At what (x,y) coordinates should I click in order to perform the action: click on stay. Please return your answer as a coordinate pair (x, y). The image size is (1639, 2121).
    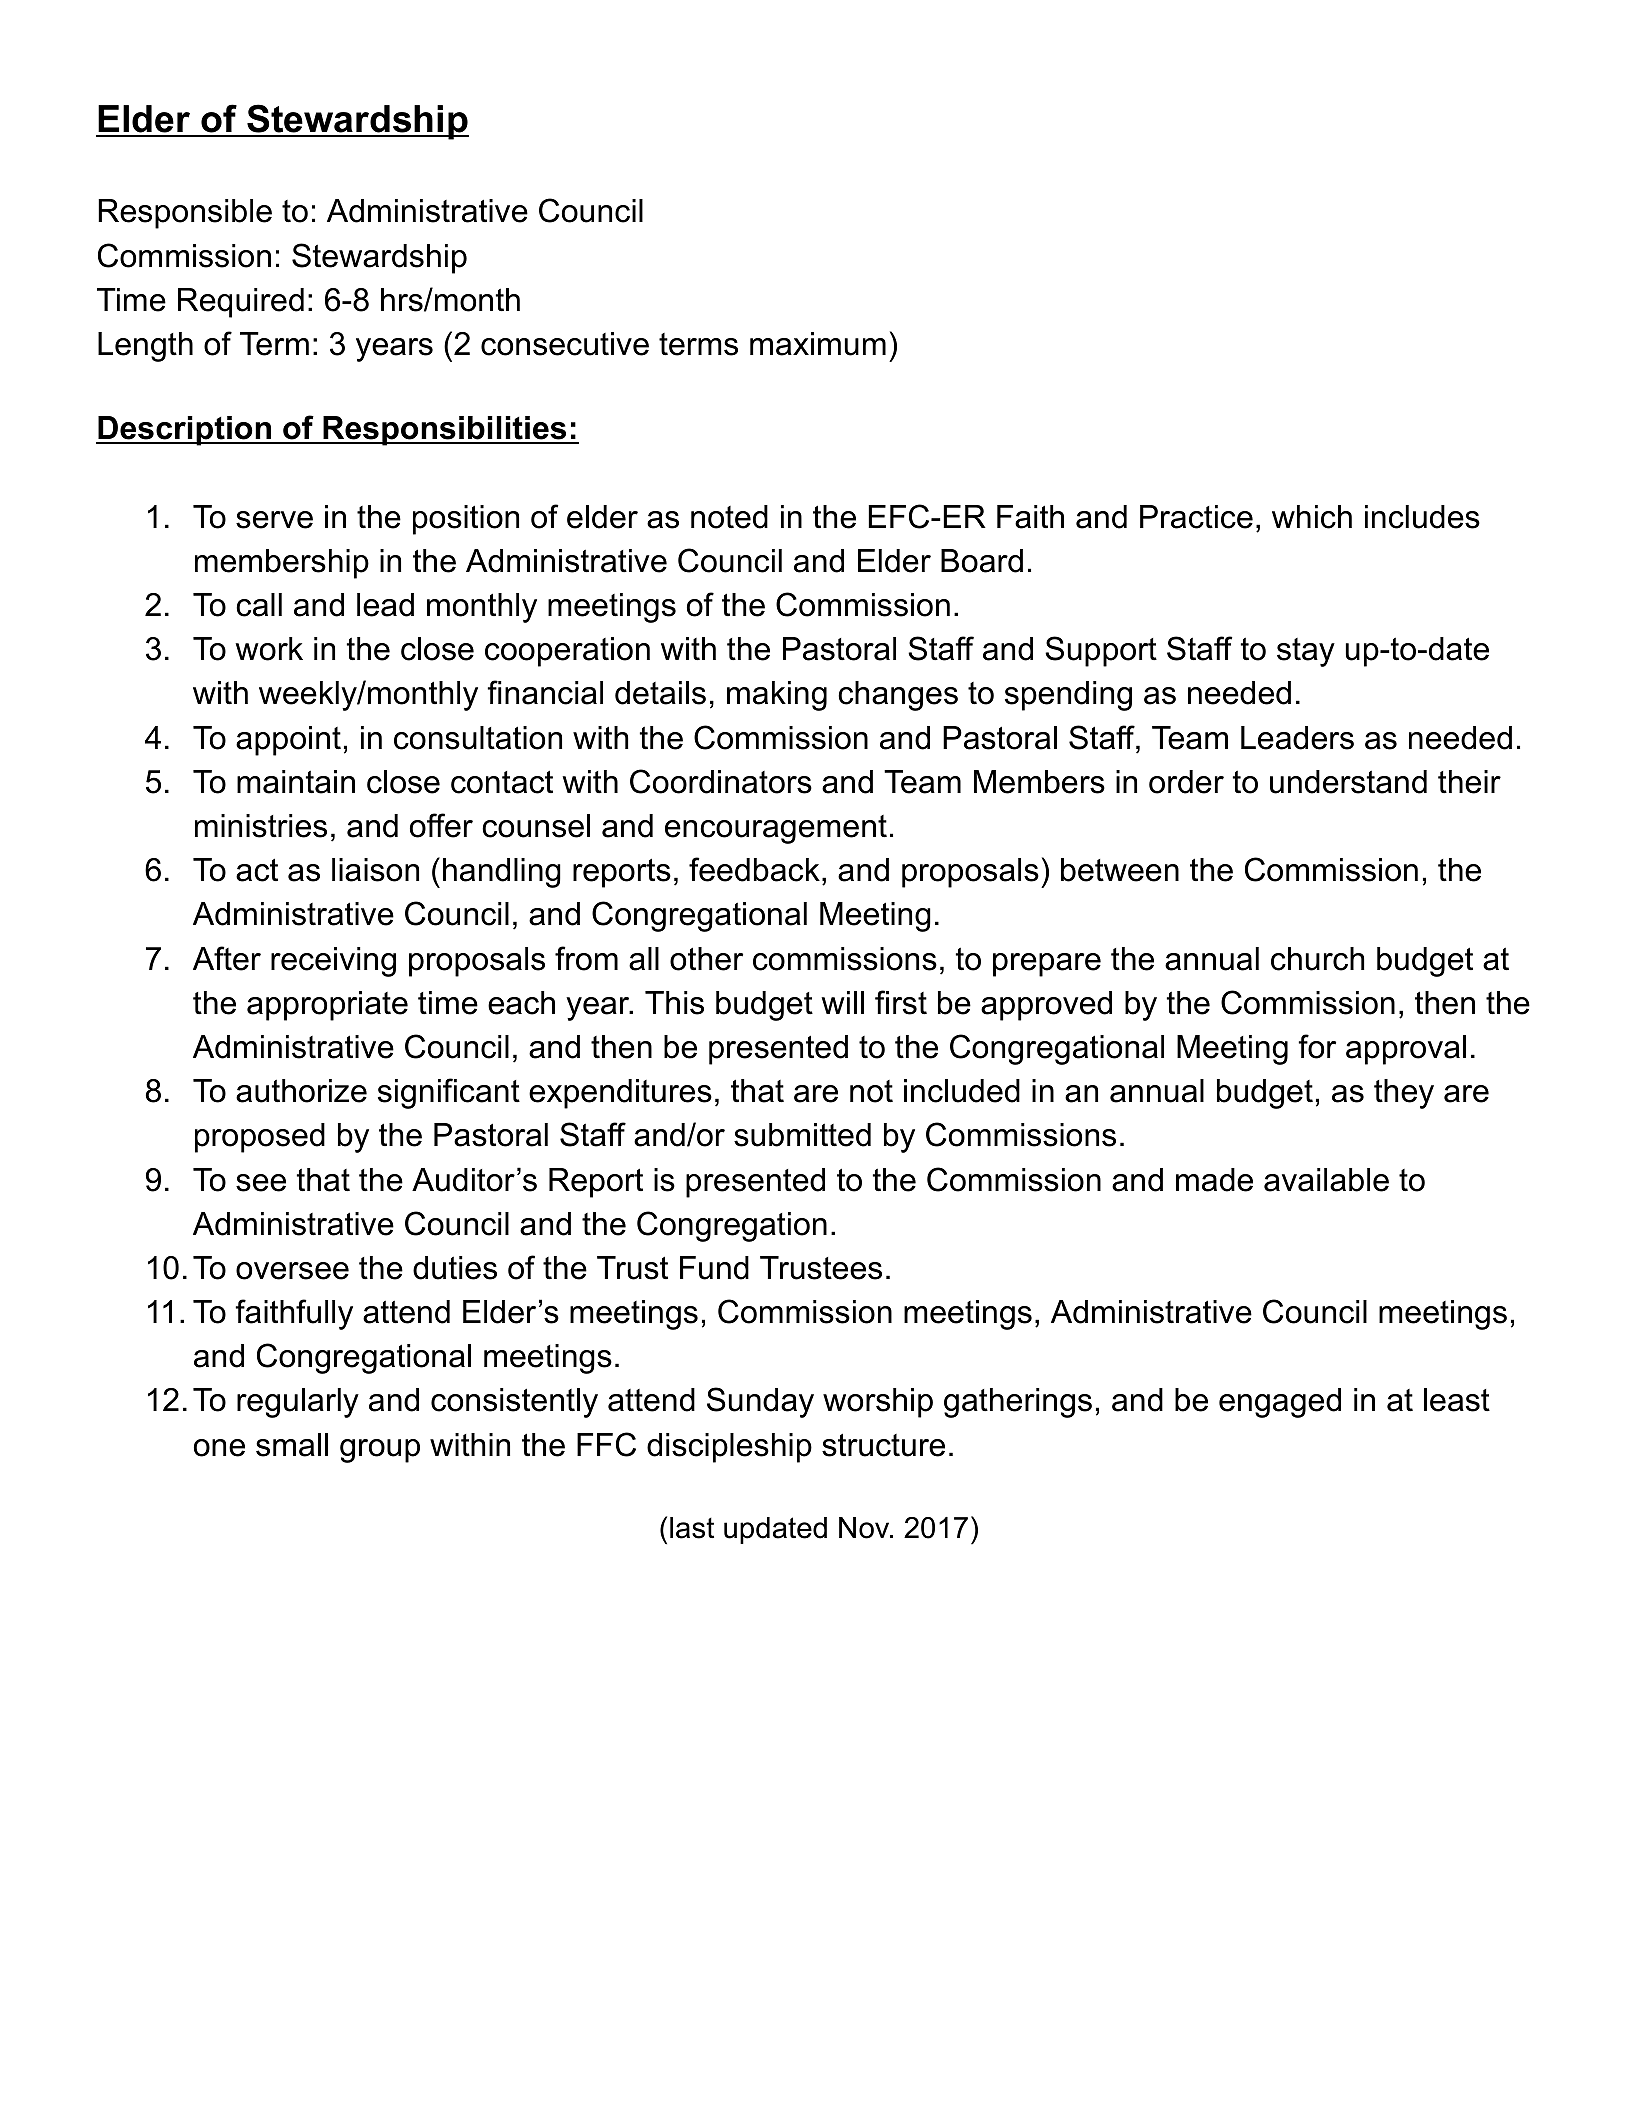
    Looking at the image, I should click on (1306, 652).
